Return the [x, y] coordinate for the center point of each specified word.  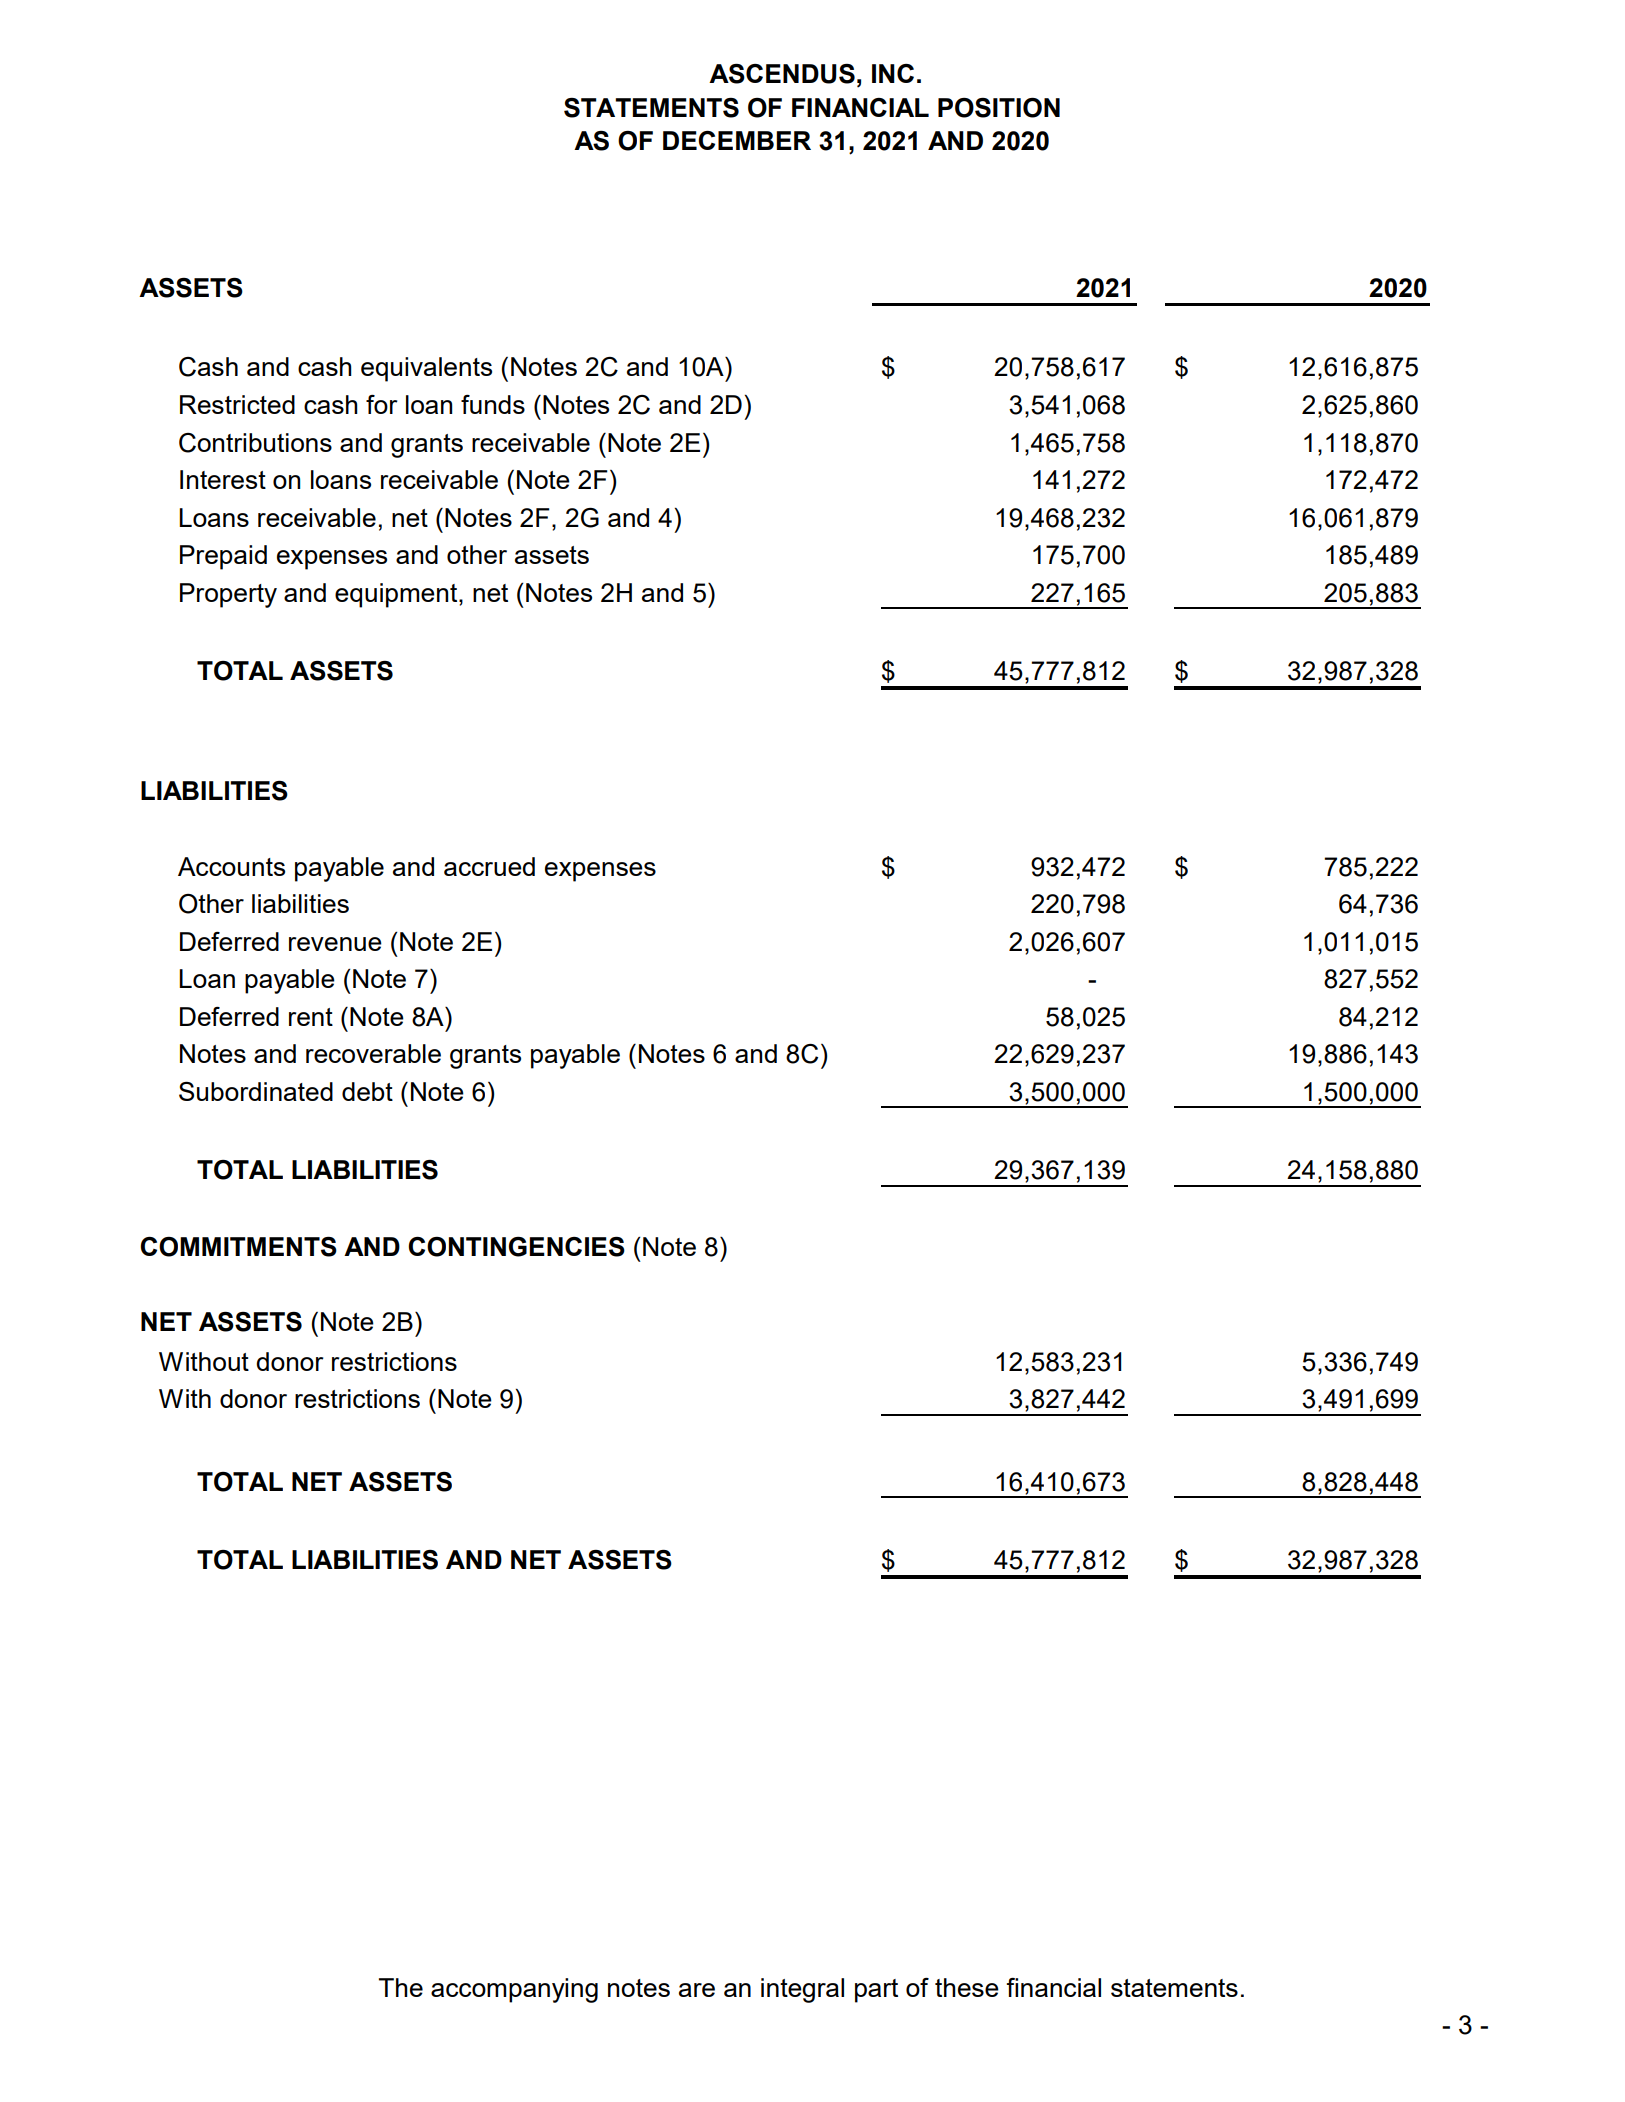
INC [893, 73]
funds [493, 404]
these [967, 1987]
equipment [397, 595]
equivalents [426, 369]
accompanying [514, 1990]
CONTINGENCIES [516, 1247]
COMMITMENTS [238, 1247]
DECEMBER [737, 140]
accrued [489, 866]
